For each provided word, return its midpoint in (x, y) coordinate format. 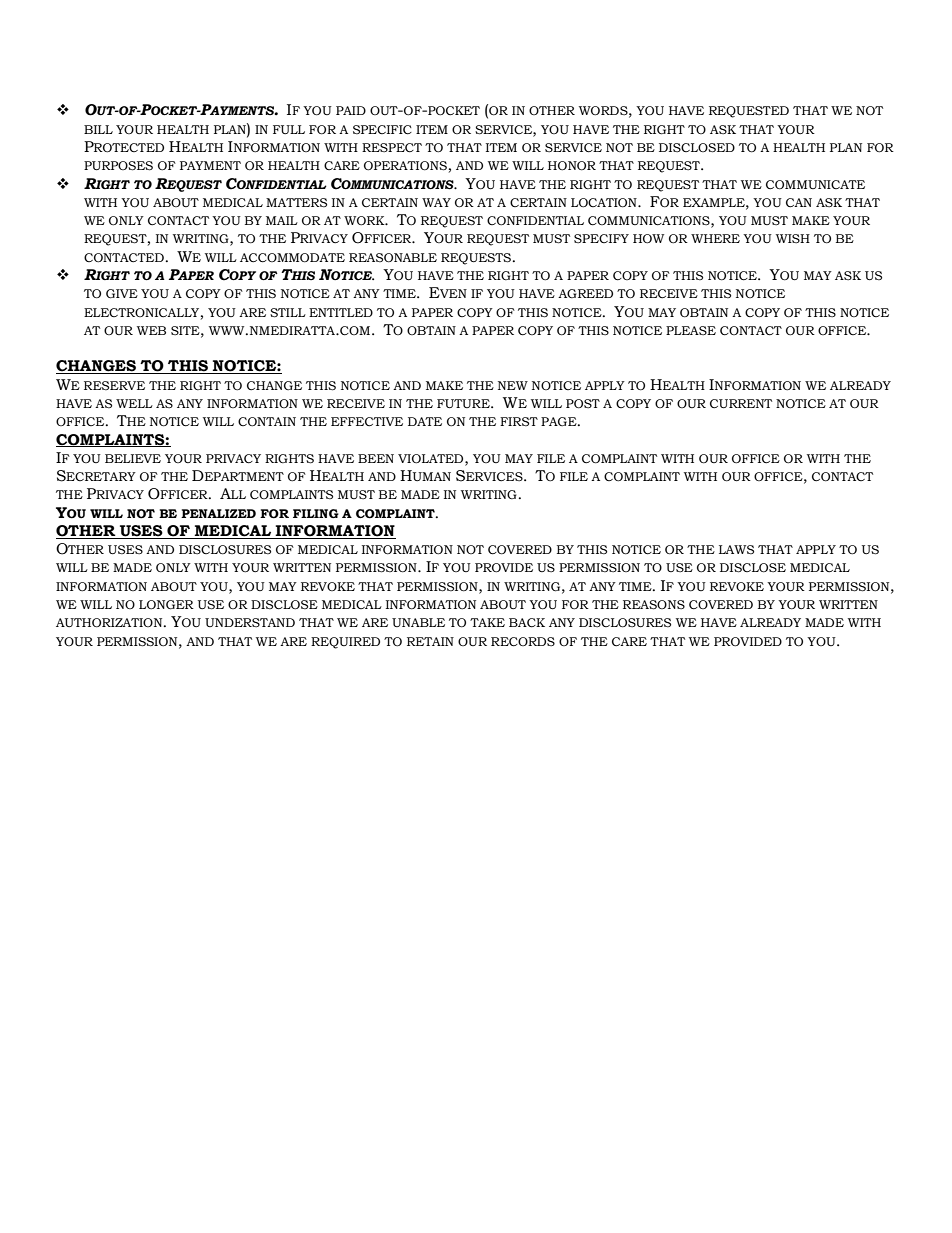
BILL (98, 129)
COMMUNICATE (815, 185)
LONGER (166, 605)
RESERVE (114, 385)
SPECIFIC (382, 130)
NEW (513, 385)
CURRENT (741, 404)
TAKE (487, 622)
